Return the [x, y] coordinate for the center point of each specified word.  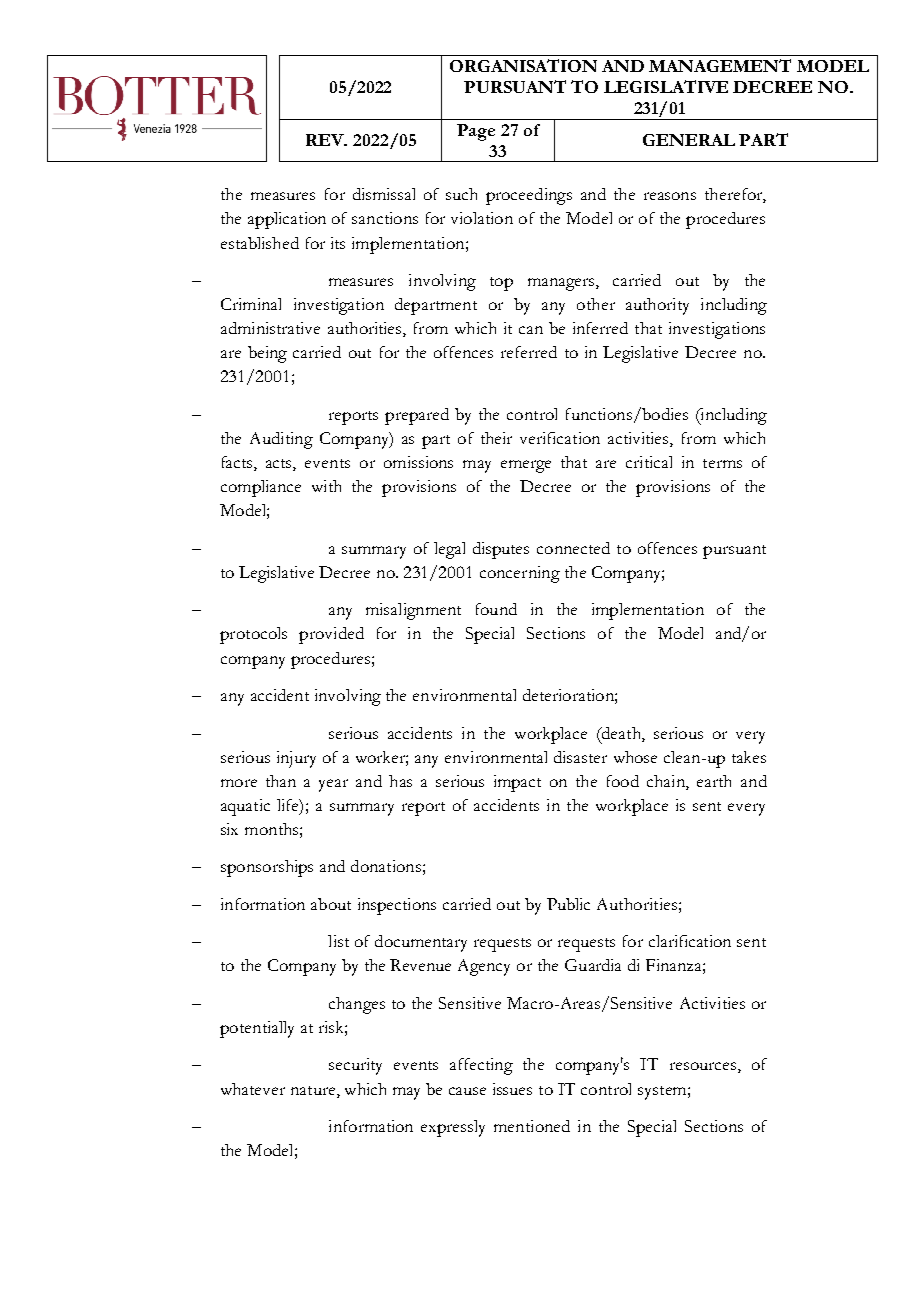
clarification [690, 941]
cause [467, 1091]
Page [476, 132]
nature [314, 1090]
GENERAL [689, 140]
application [287, 220]
